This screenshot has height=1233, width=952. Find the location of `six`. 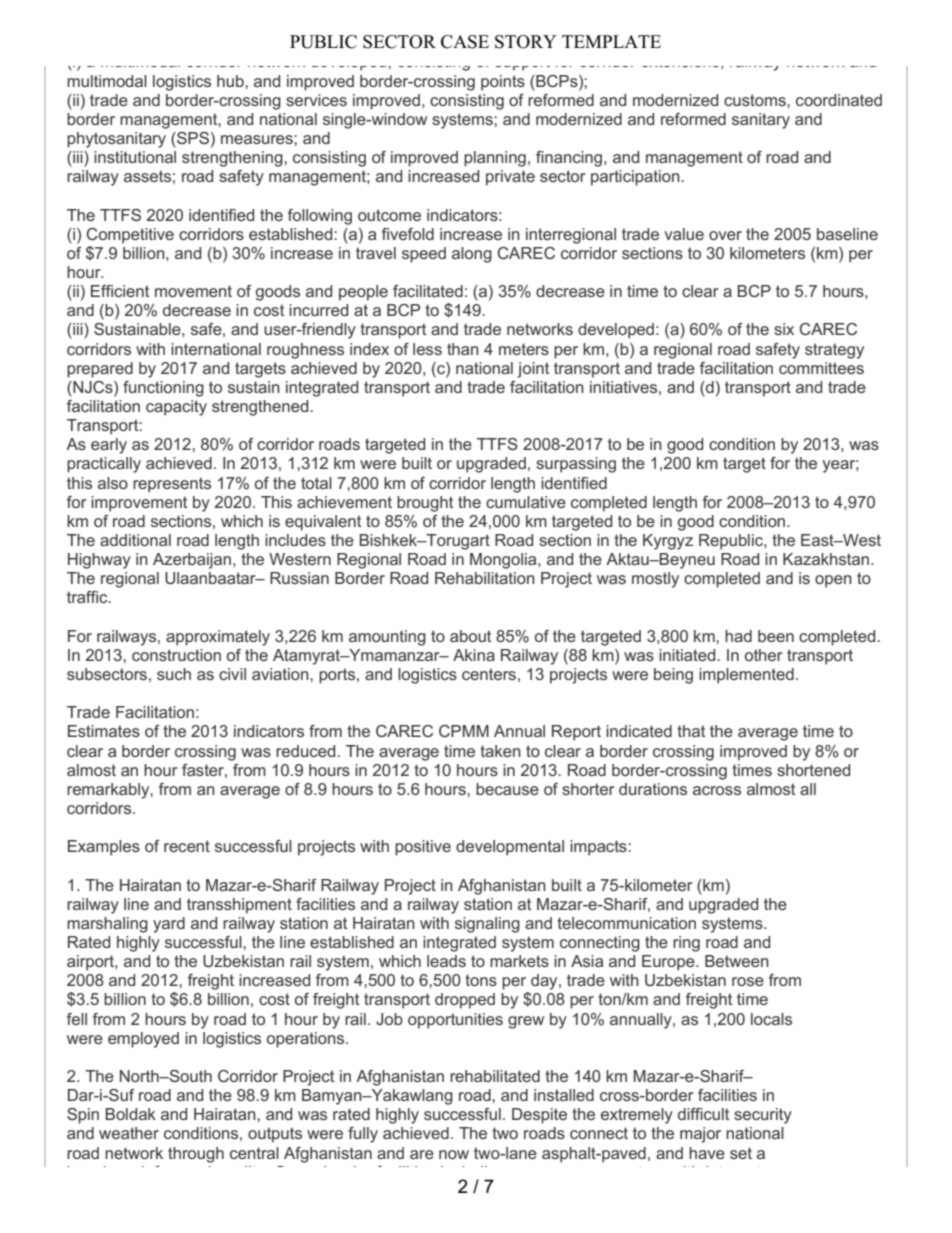

six is located at coordinates (784, 329).
